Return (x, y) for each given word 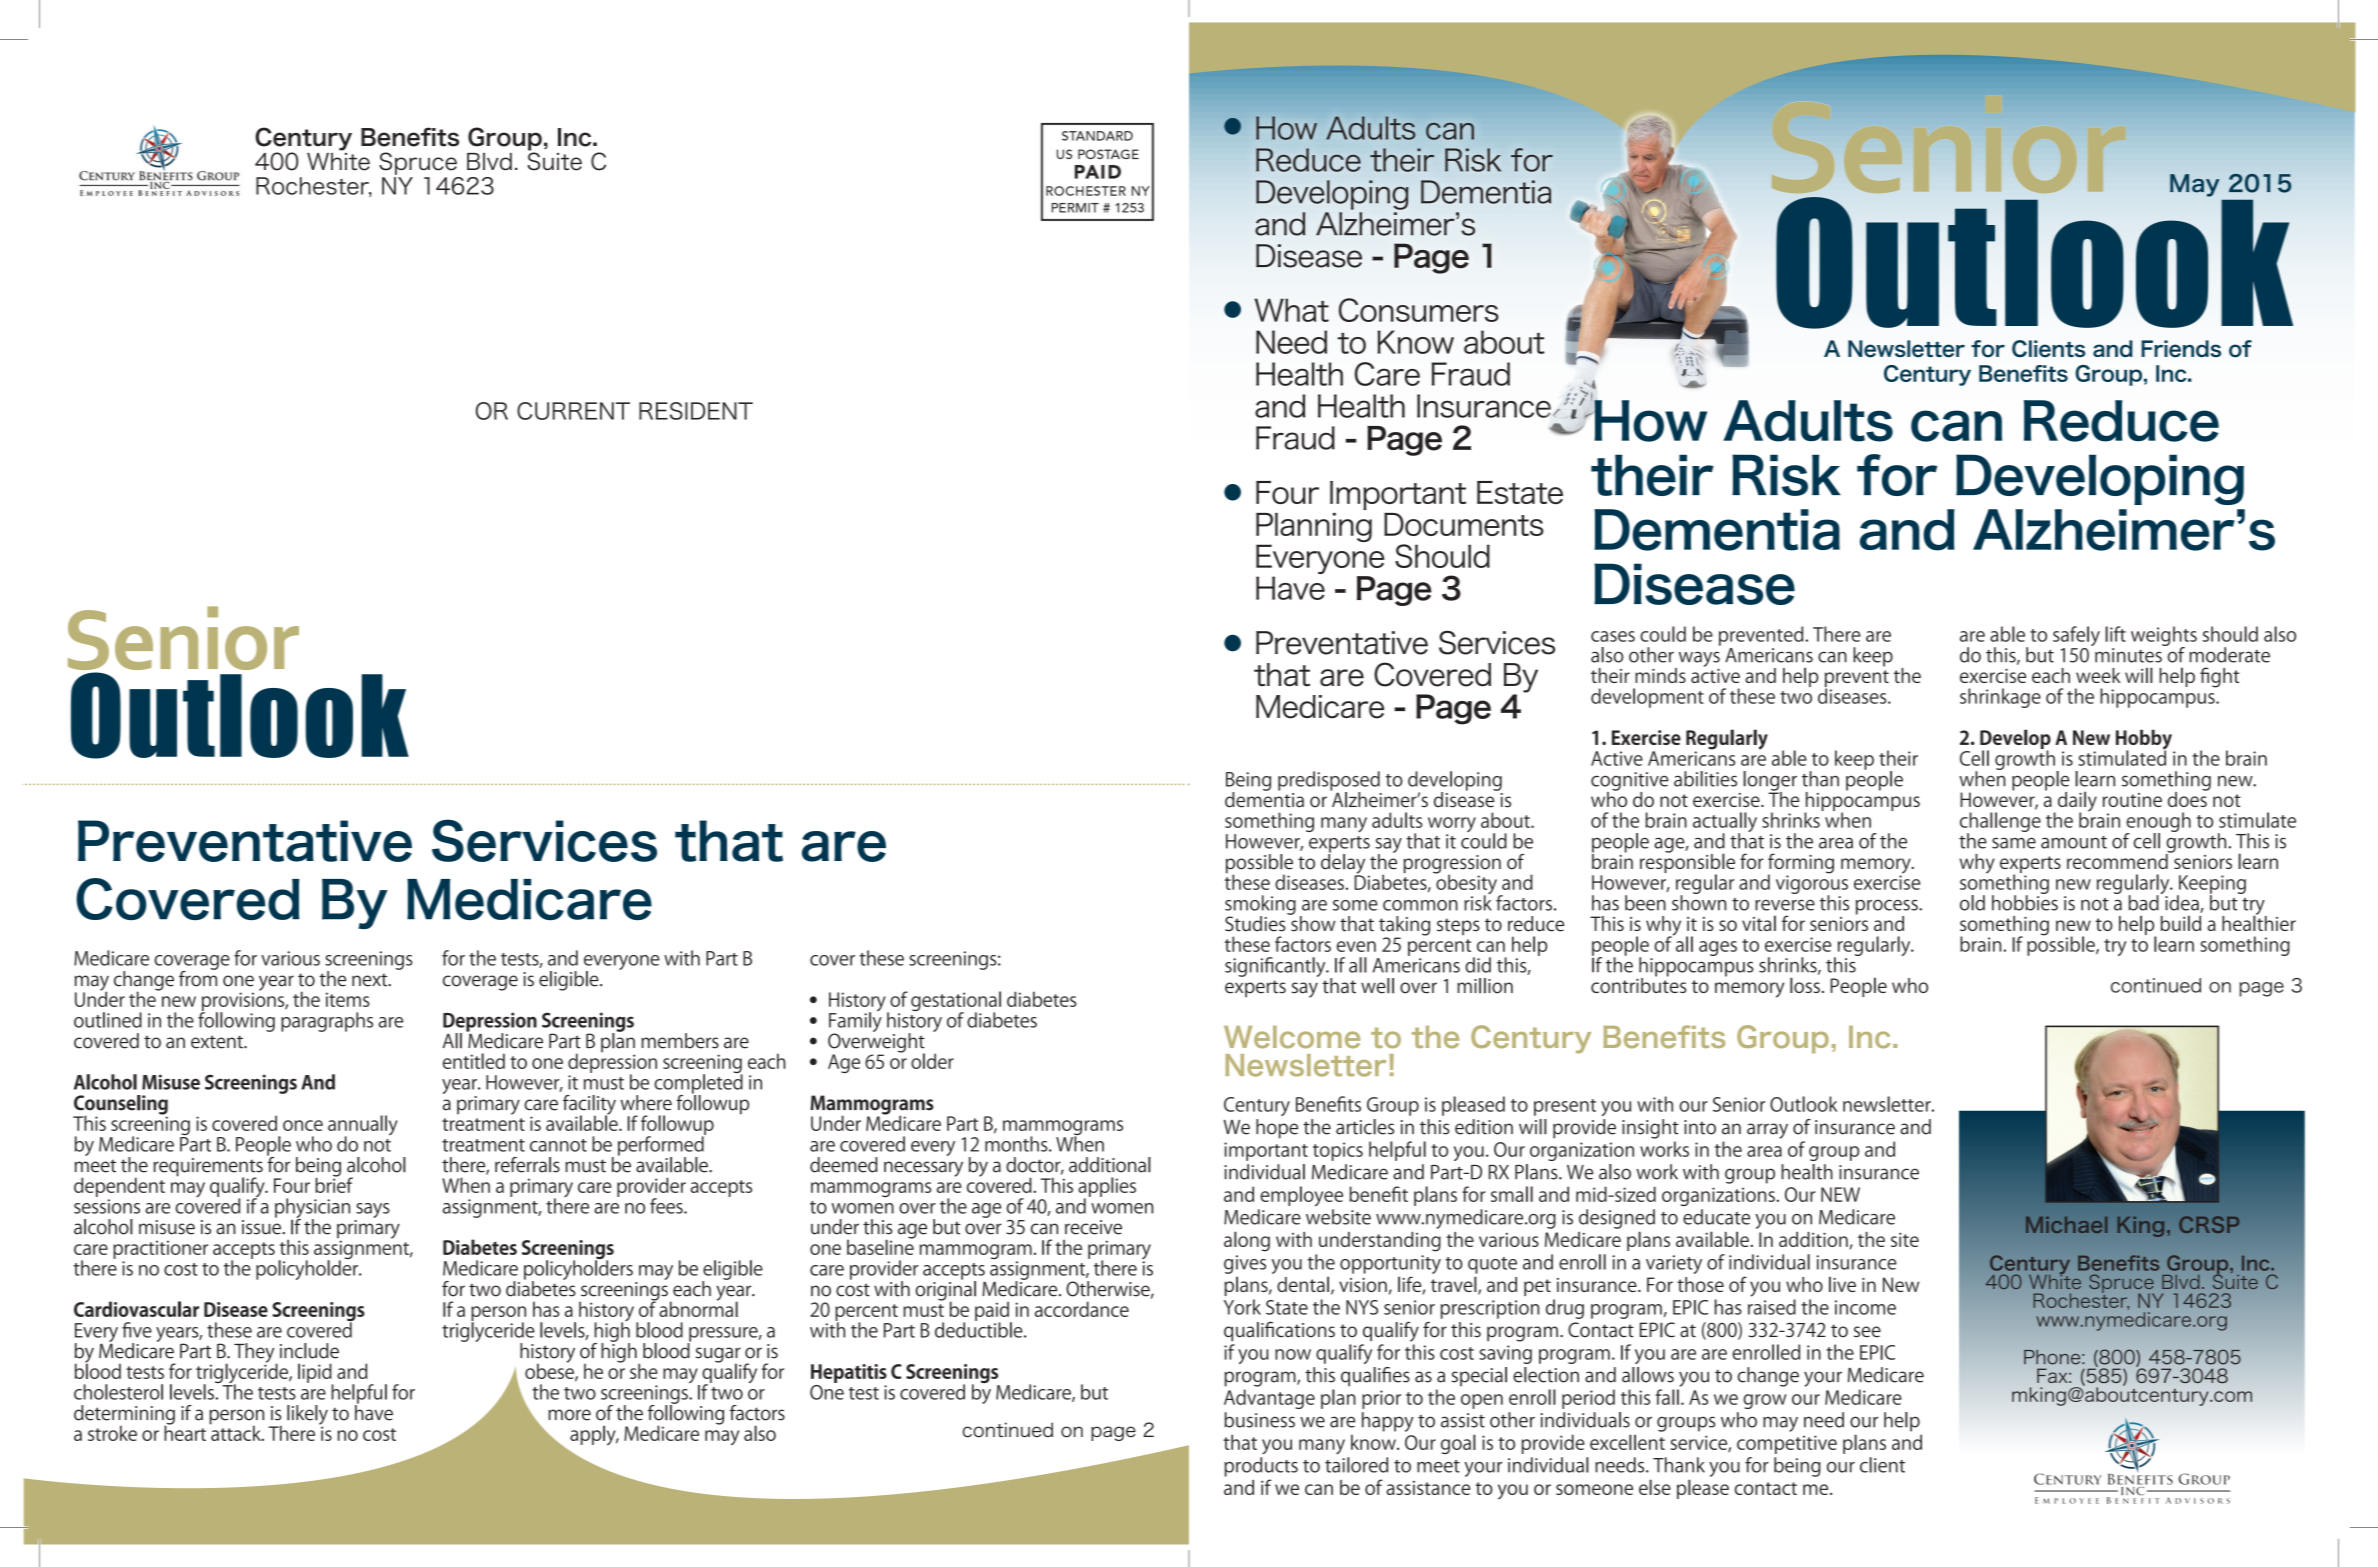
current (573, 411)
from (198, 977)
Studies (1256, 922)
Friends (2181, 349)
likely (307, 1416)
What (1291, 310)
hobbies (2025, 902)
